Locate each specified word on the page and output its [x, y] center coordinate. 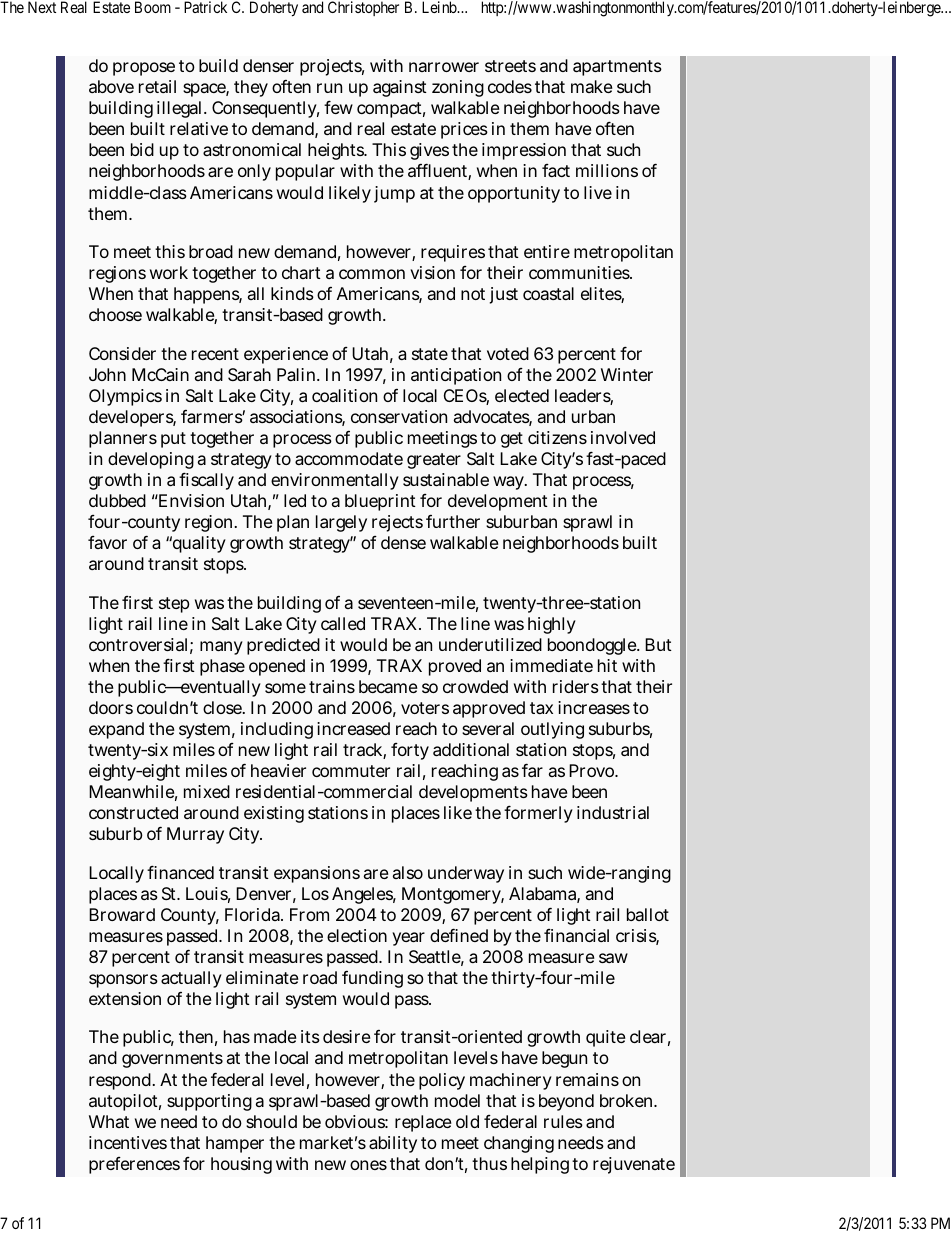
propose [144, 69]
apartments [617, 68]
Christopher [363, 8]
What [109, 1121]
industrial [613, 812]
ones [368, 1165]
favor [107, 542]
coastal [548, 293]
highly [552, 625]
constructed [133, 812]
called [343, 623]
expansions [317, 874]
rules [563, 1121]
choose [115, 314]
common [372, 274]
